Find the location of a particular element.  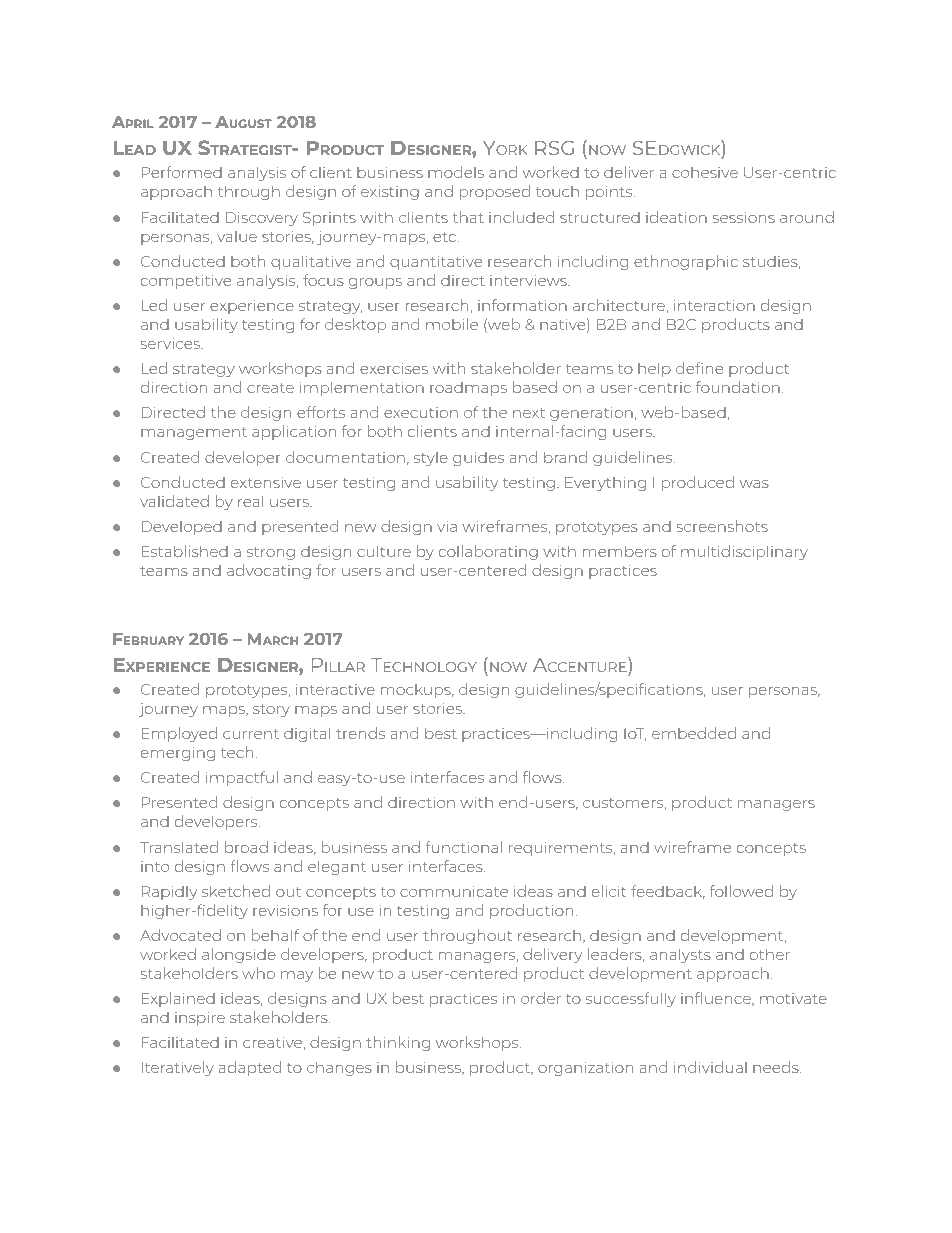

proposed is located at coordinates (495, 192).
